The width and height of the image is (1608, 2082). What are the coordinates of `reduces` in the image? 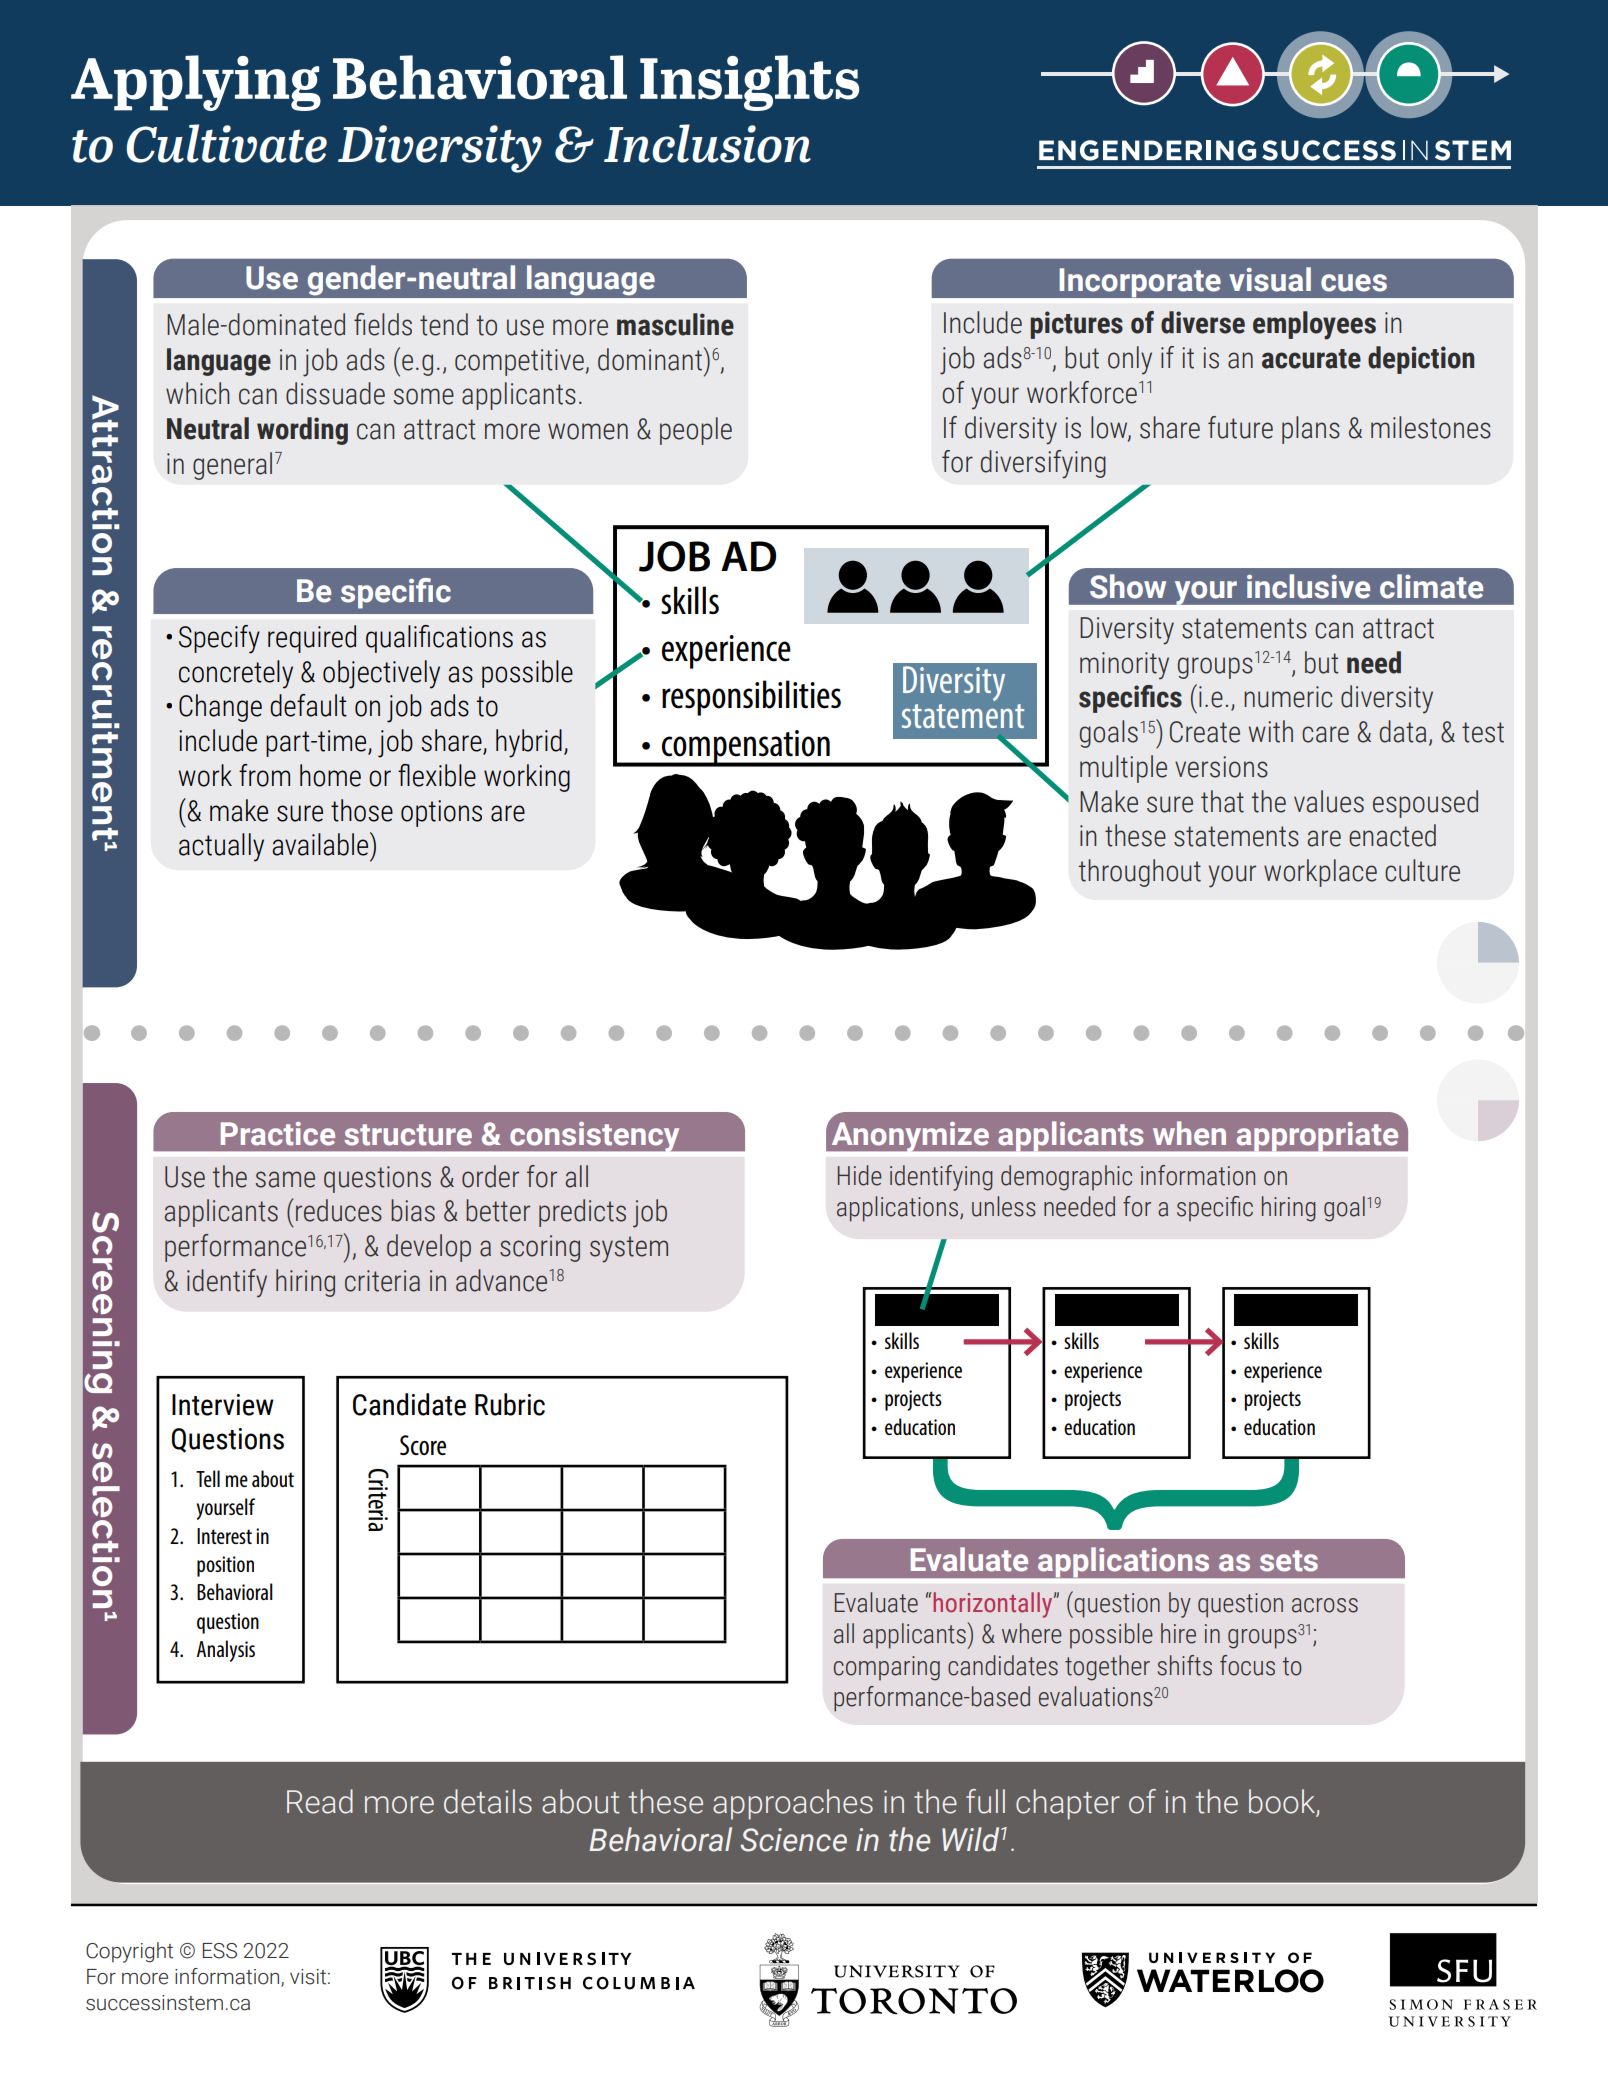 It's located at (339, 1210).
